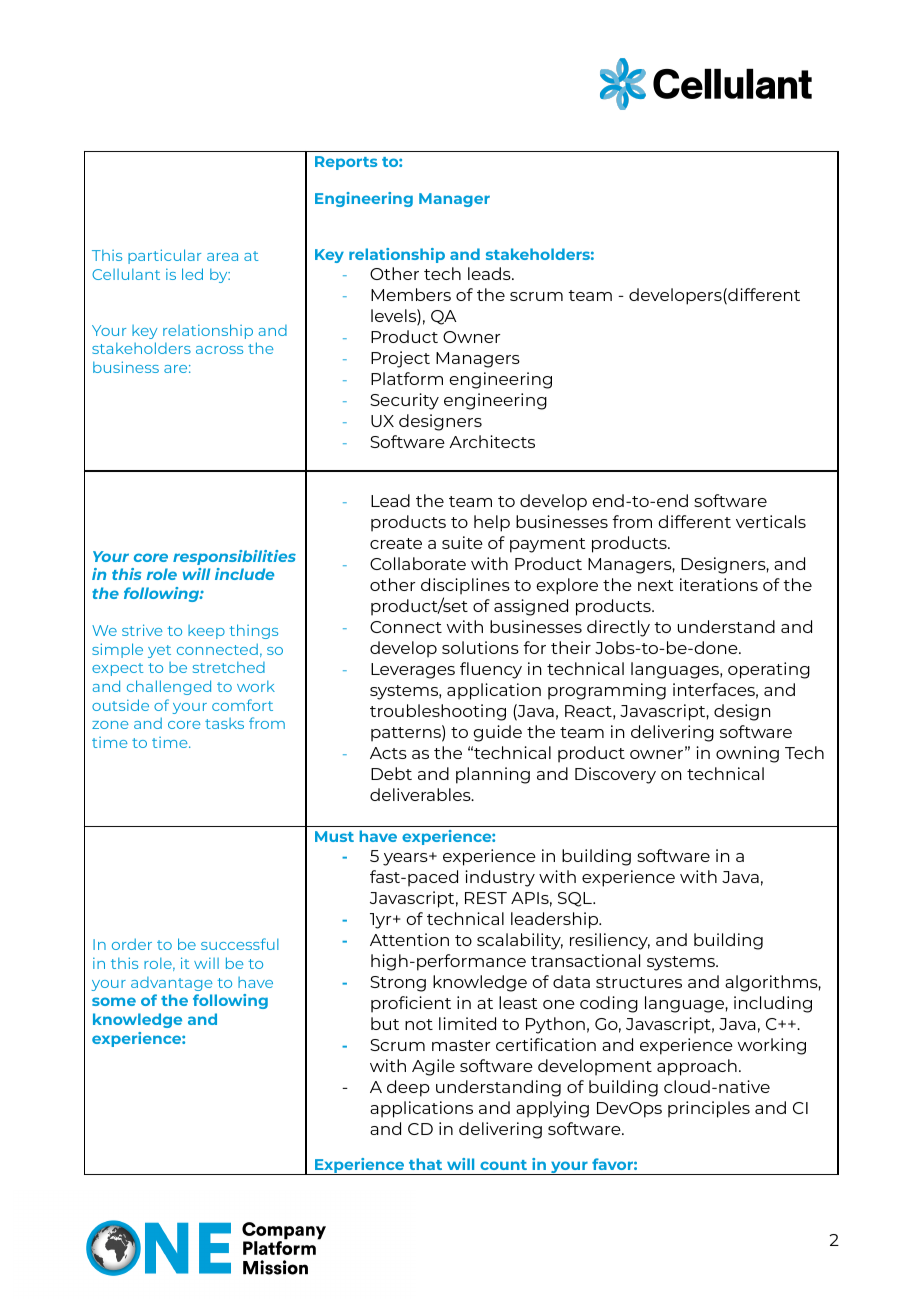  I want to click on Platform, so click(407, 378).
